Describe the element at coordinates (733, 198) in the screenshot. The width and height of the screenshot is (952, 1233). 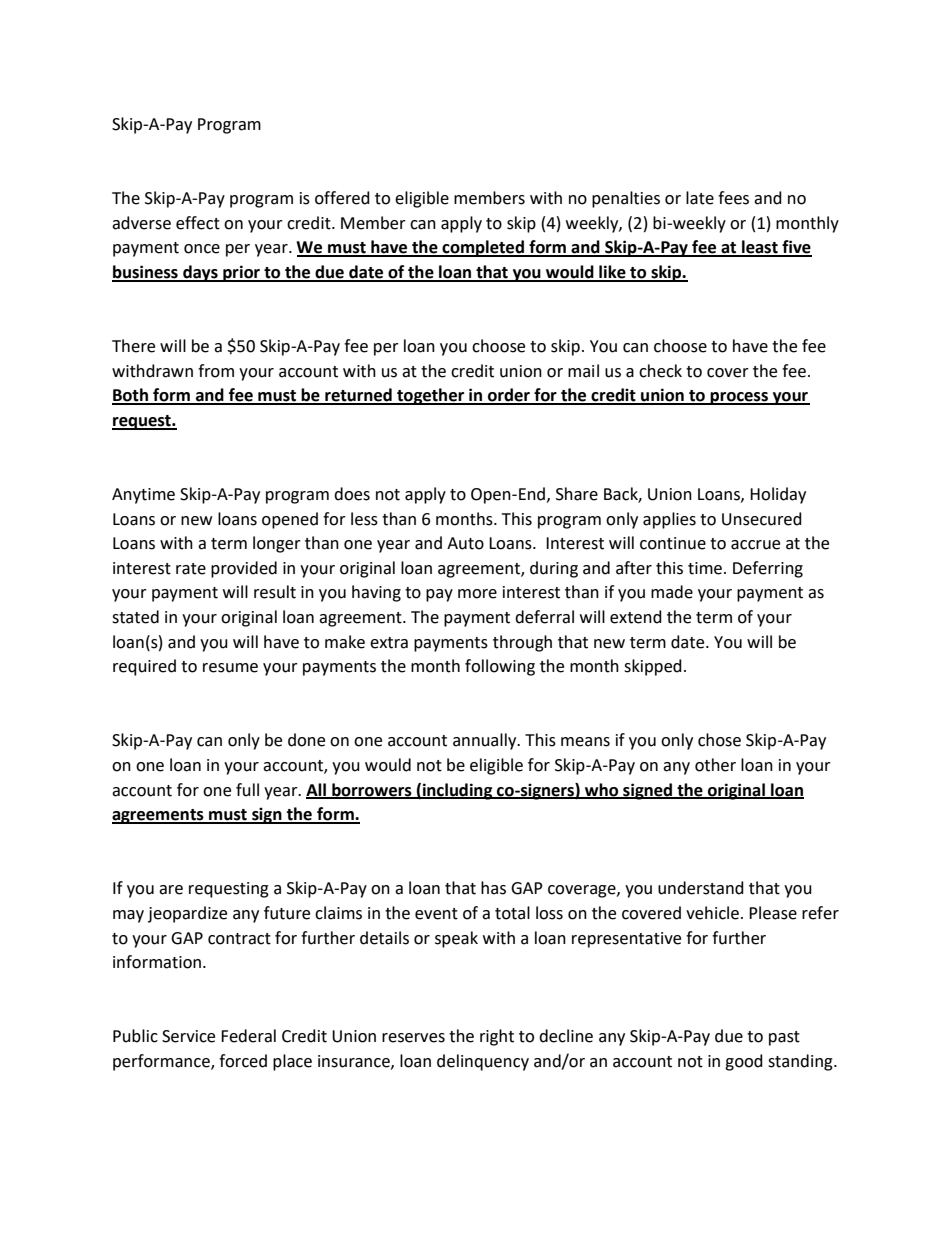
I see `fees` at that location.
